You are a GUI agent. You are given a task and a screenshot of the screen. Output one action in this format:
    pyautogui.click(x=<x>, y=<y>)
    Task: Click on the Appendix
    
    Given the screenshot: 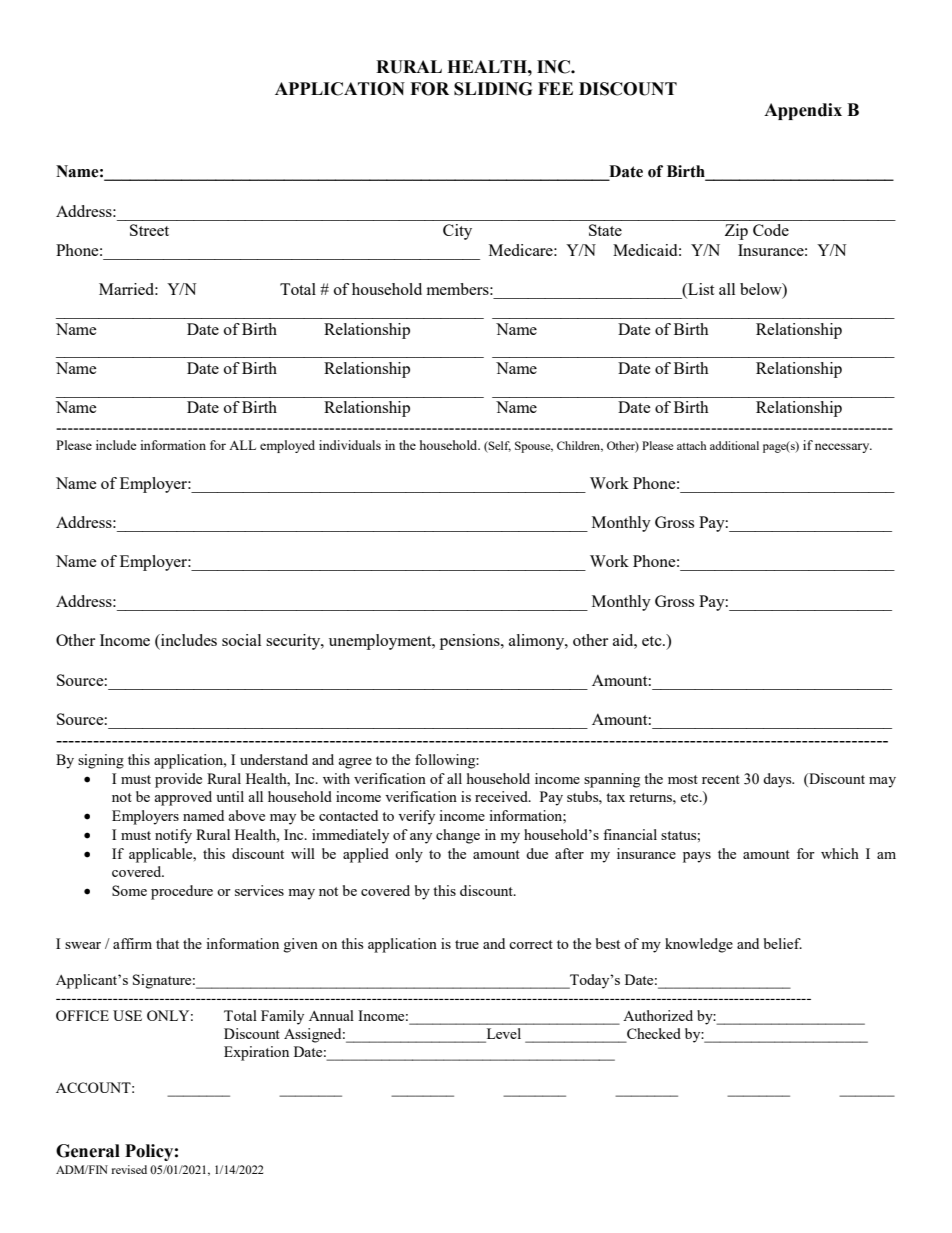 What is the action you would take?
    pyautogui.click(x=803, y=111)
